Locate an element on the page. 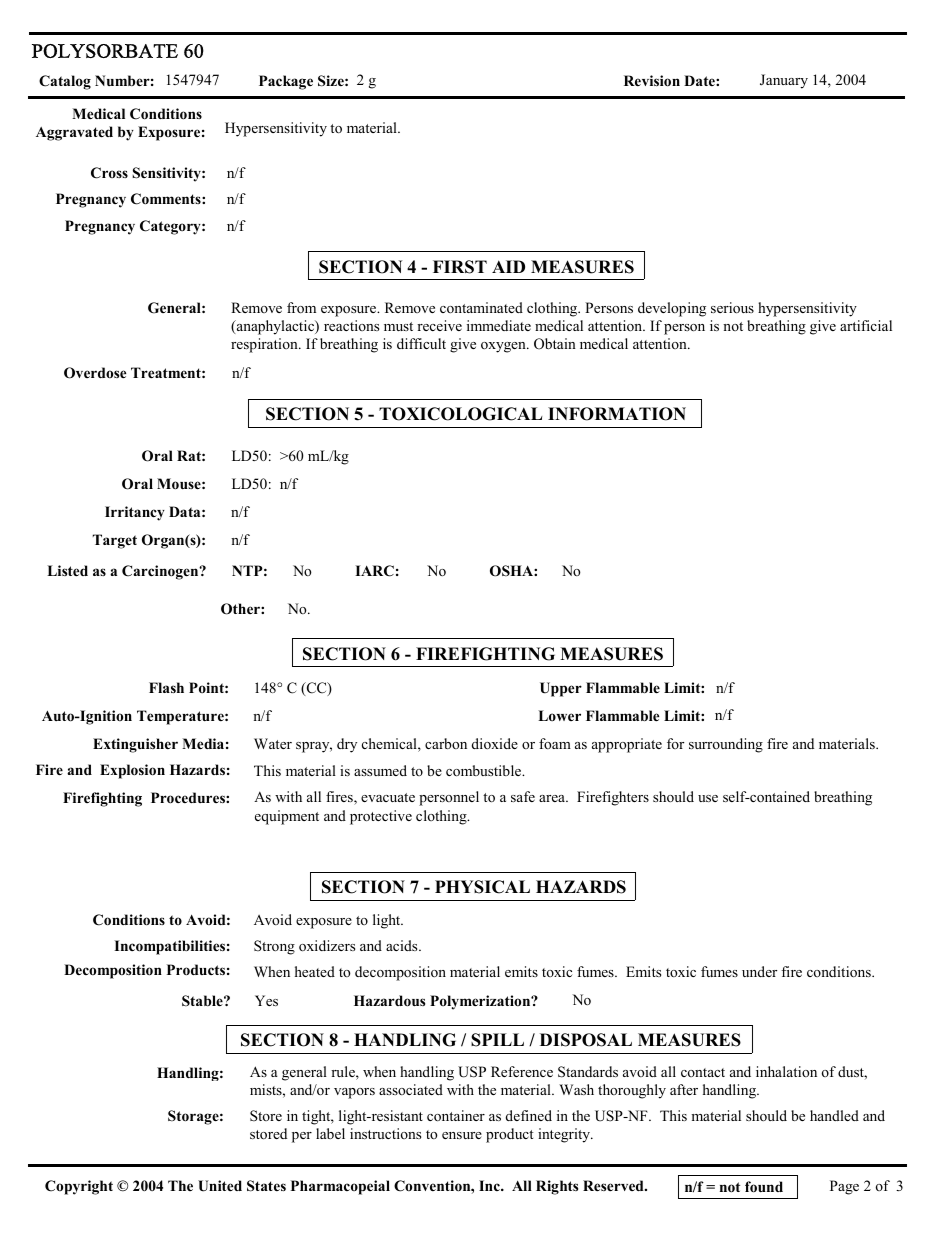 Image resolution: width=952 pixels, height=1233 pixels. PHYSICAL is located at coordinates (482, 887).
